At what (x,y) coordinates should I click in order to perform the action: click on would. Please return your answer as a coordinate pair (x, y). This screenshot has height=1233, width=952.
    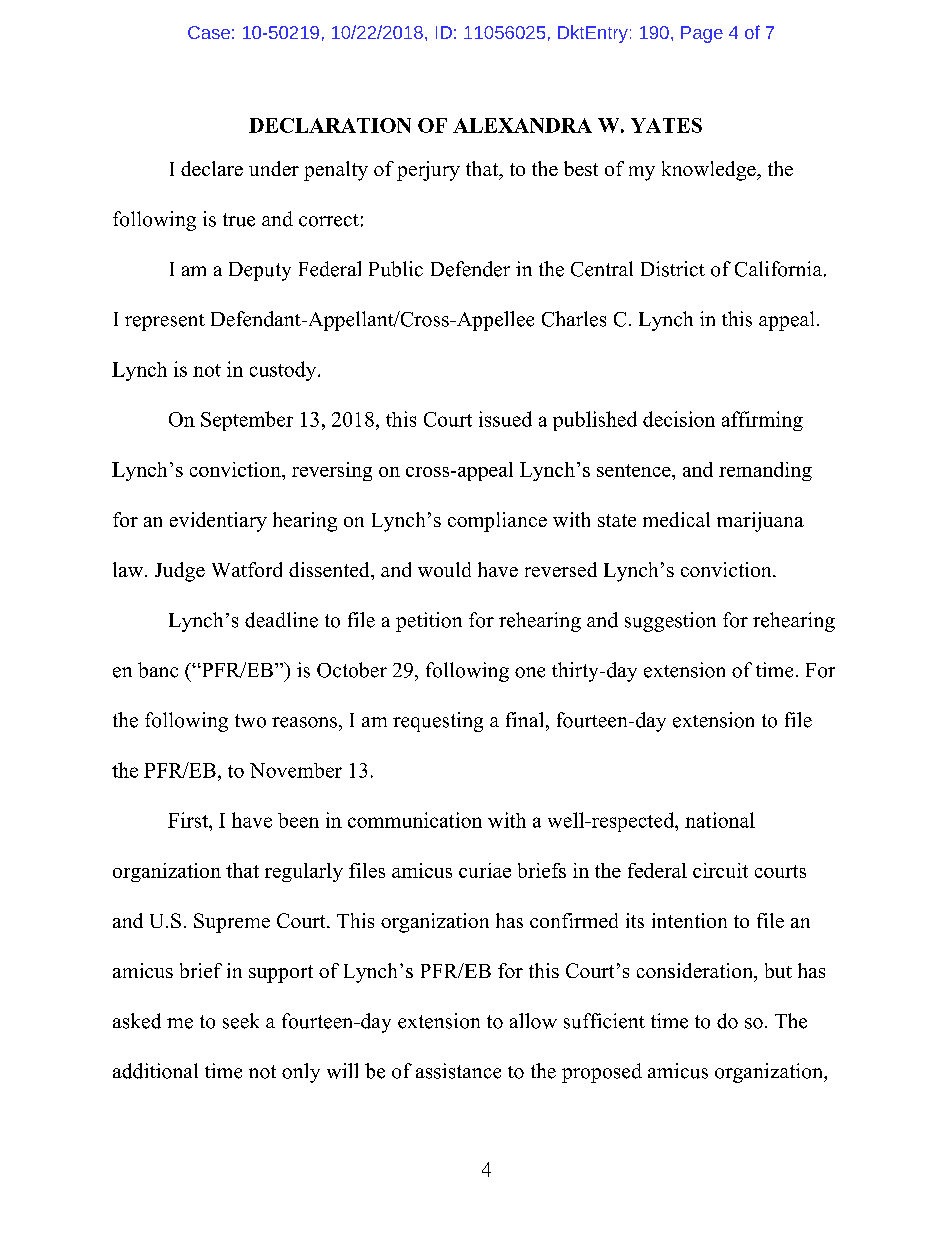
    Looking at the image, I should click on (444, 569).
